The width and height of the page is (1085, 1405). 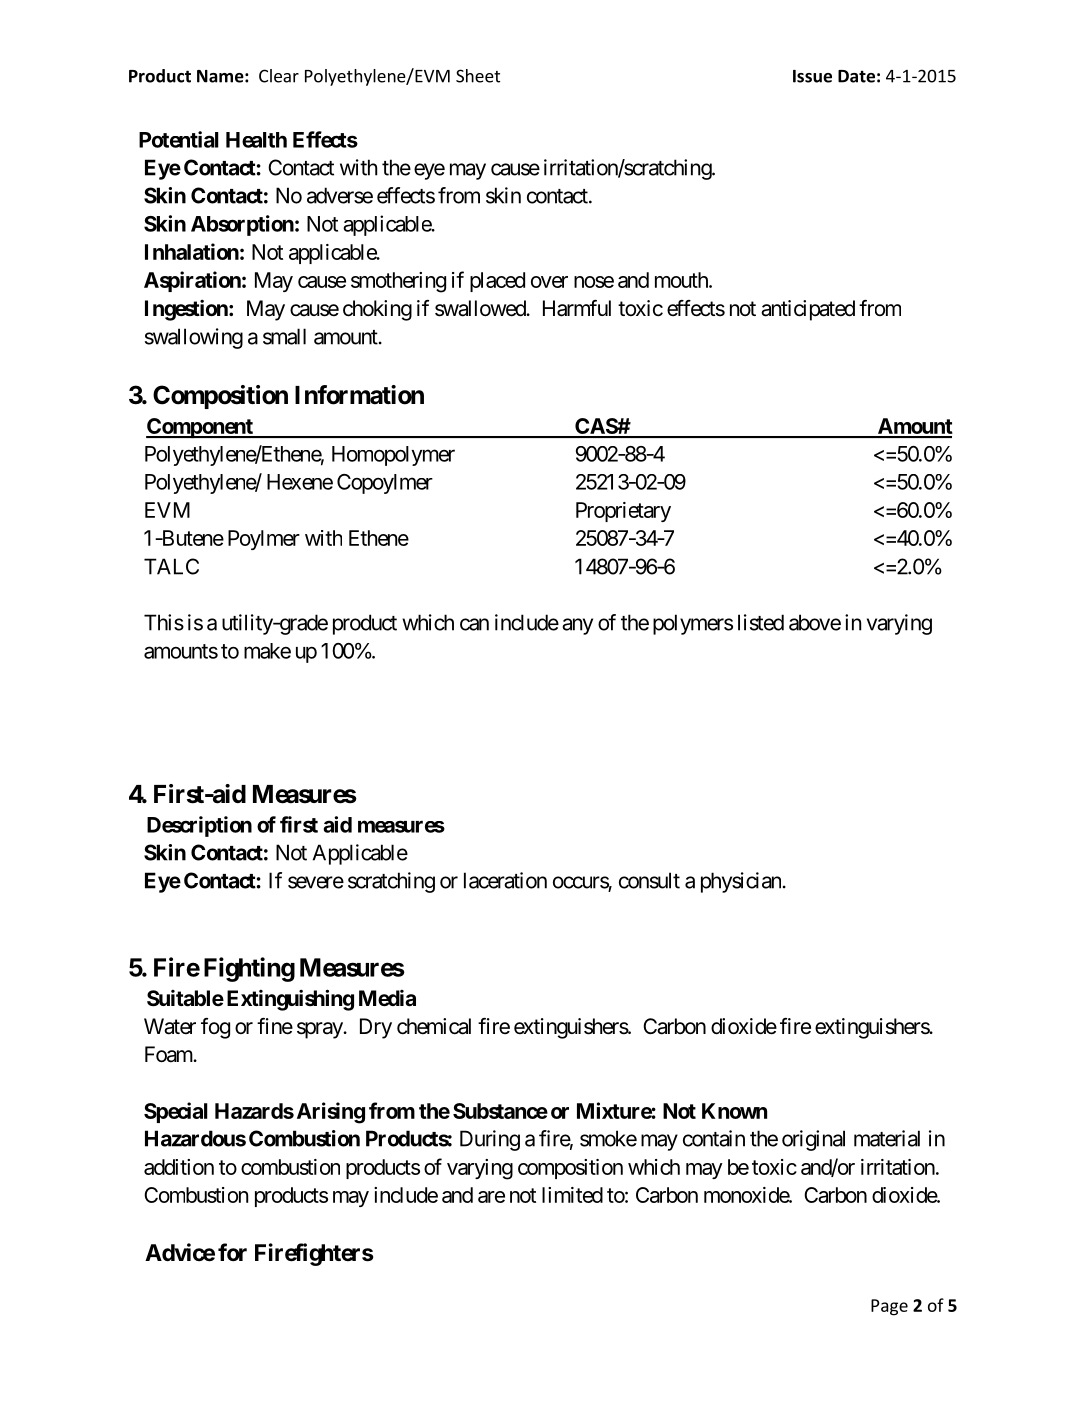 I want to click on addition, so click(x=179, y=1167).
